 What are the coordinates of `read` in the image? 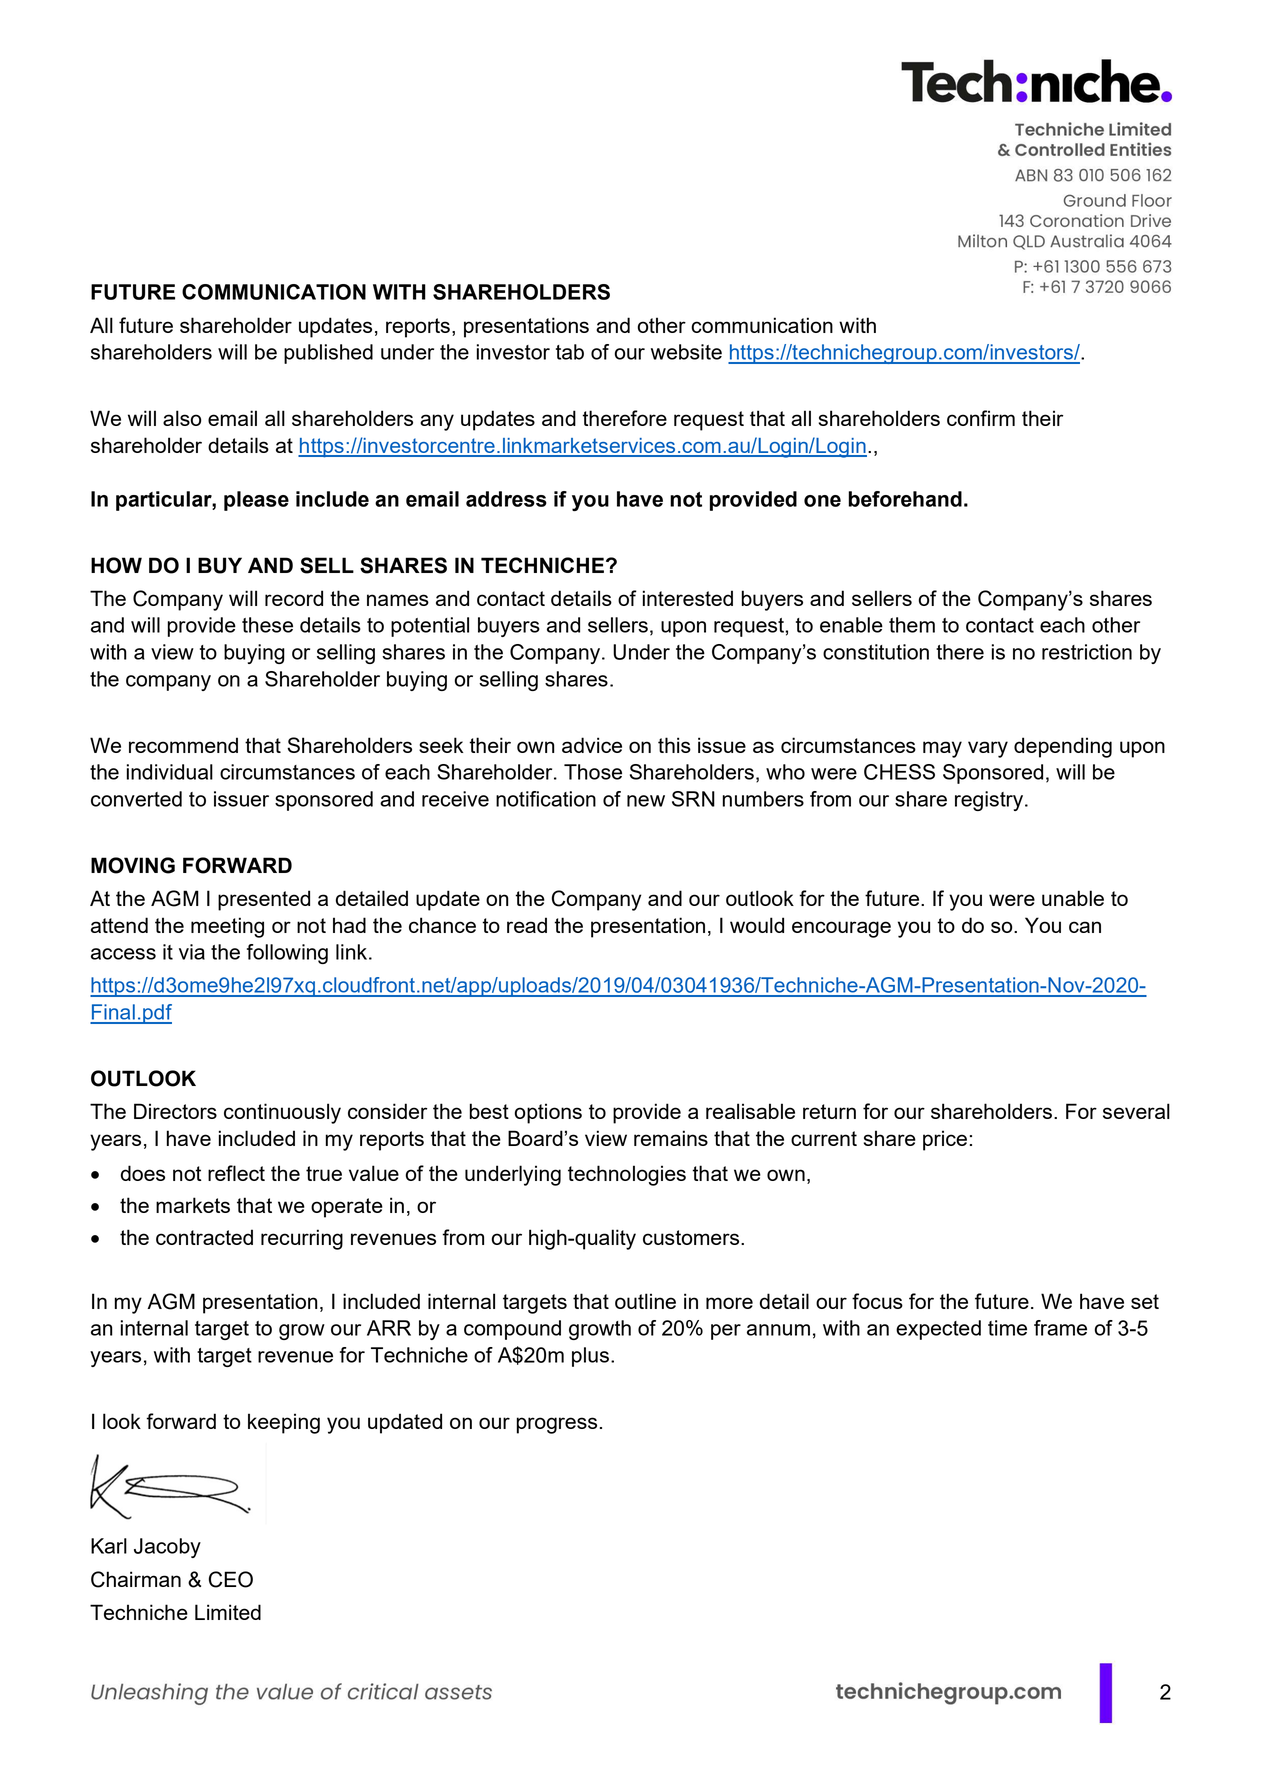 It's located at (527, 925).
